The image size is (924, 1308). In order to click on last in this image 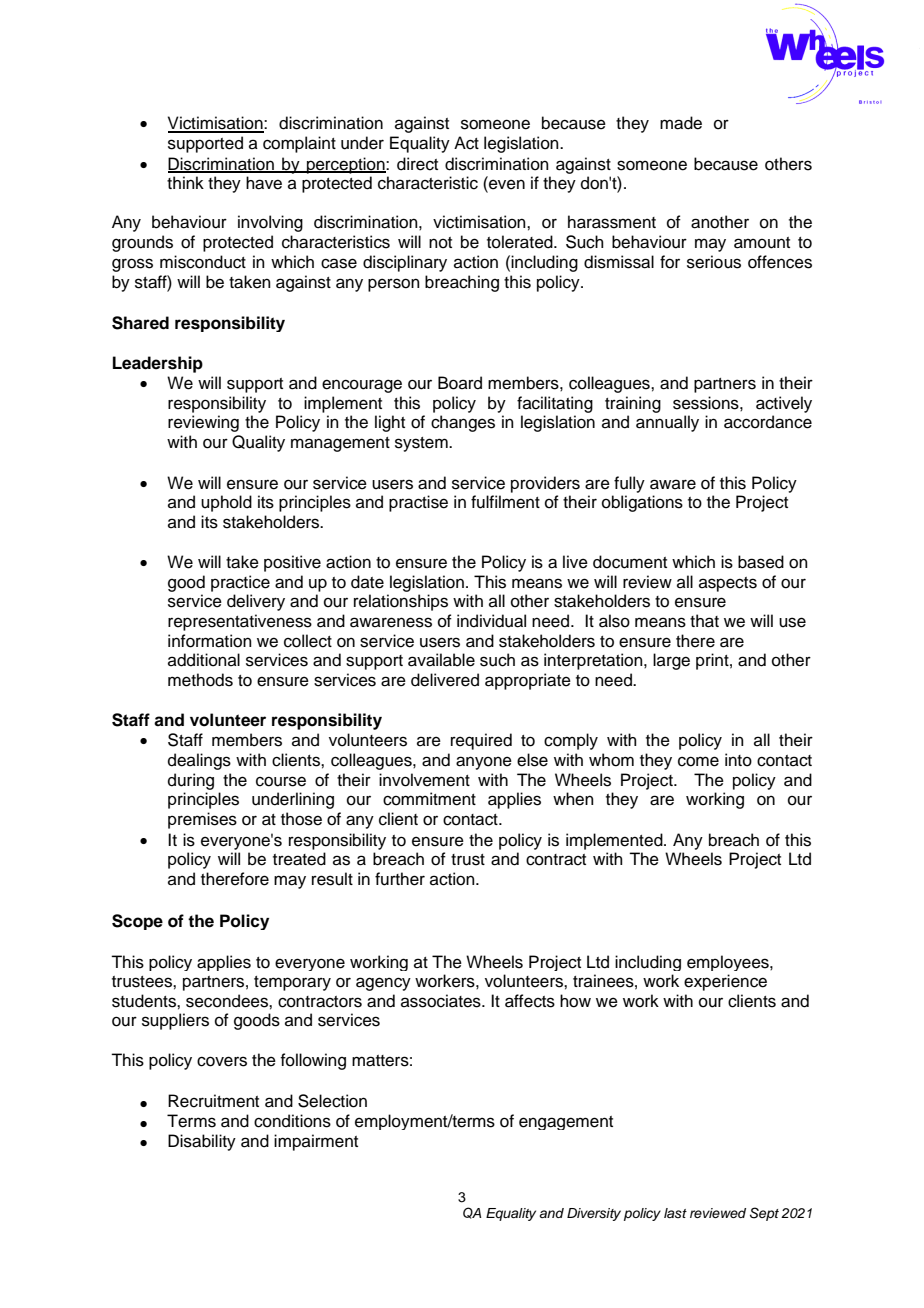, I will do `click(675, 1213)`.
